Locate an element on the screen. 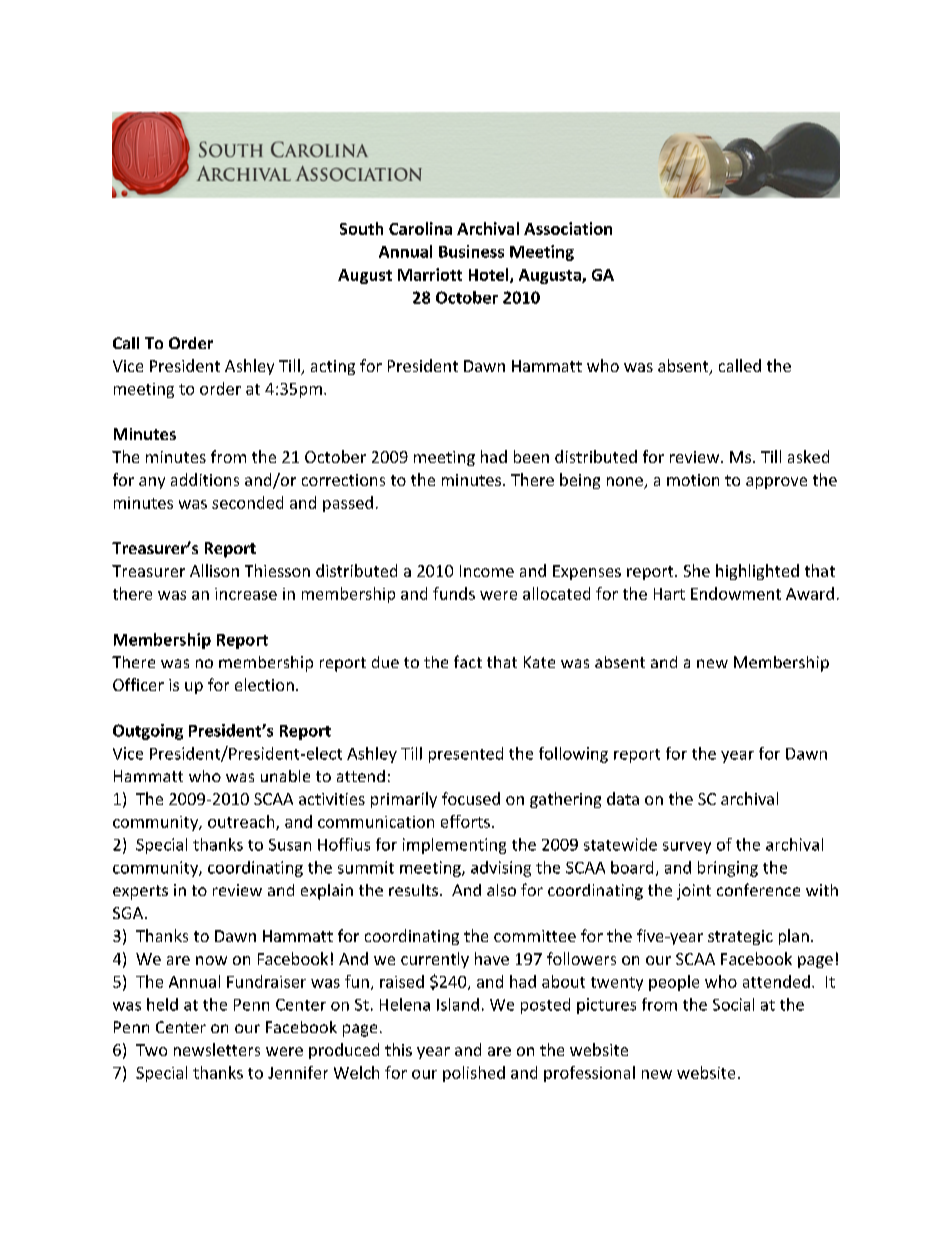 This screenshot has width=952, height=1233. South is located at coordinates (361, 228).
